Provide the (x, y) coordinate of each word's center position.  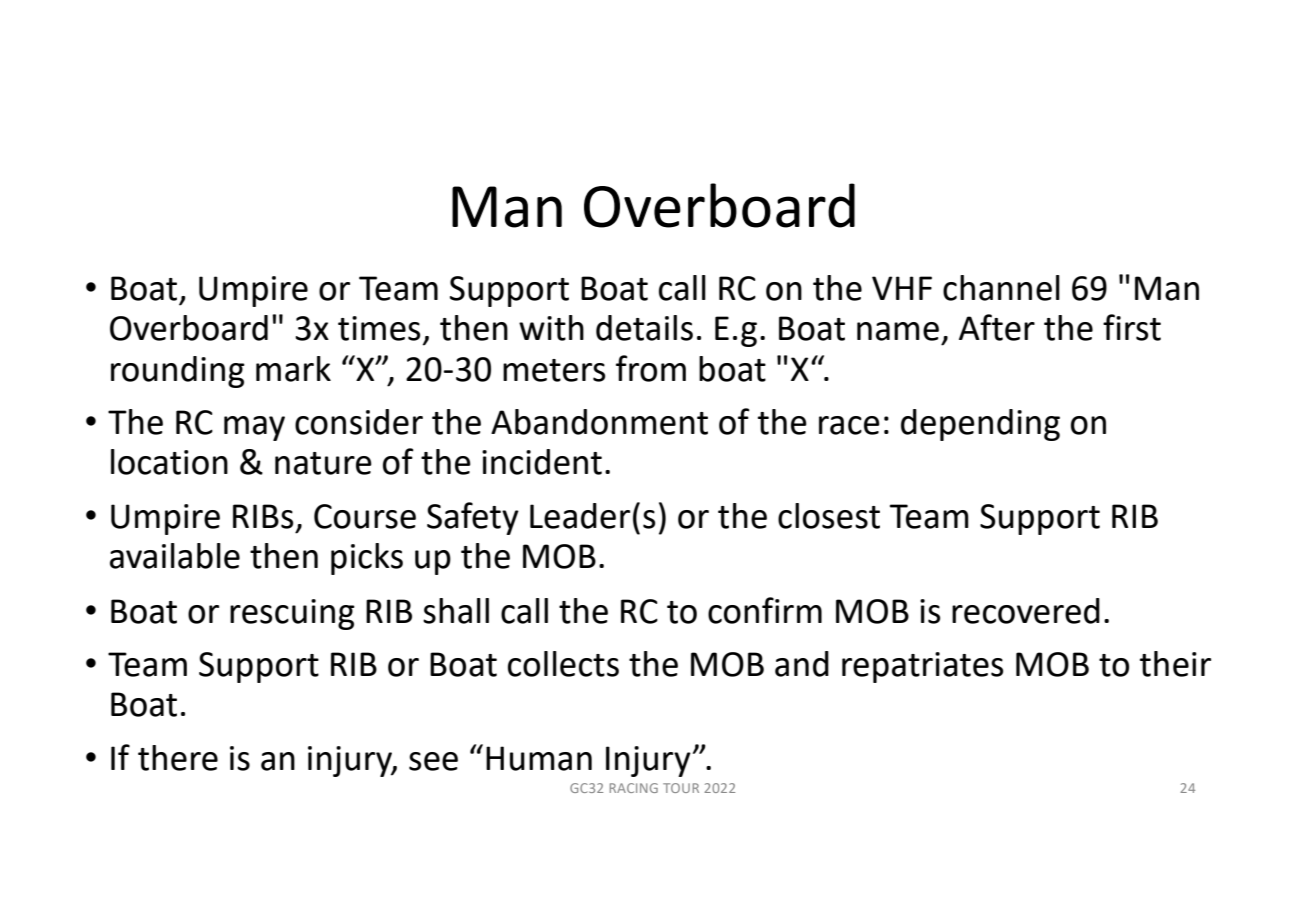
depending (980, 425)
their (1175, 664)
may (254, 428)
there (178, 758)
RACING (634, 788)
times (379, 328)
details (644, 328)
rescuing (292, 614)
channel (1001, 288)
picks (367, 559)
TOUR (681, 788)
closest (829, 516)
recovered (1026, 611)
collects (563, 664)
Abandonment (599, 422)
